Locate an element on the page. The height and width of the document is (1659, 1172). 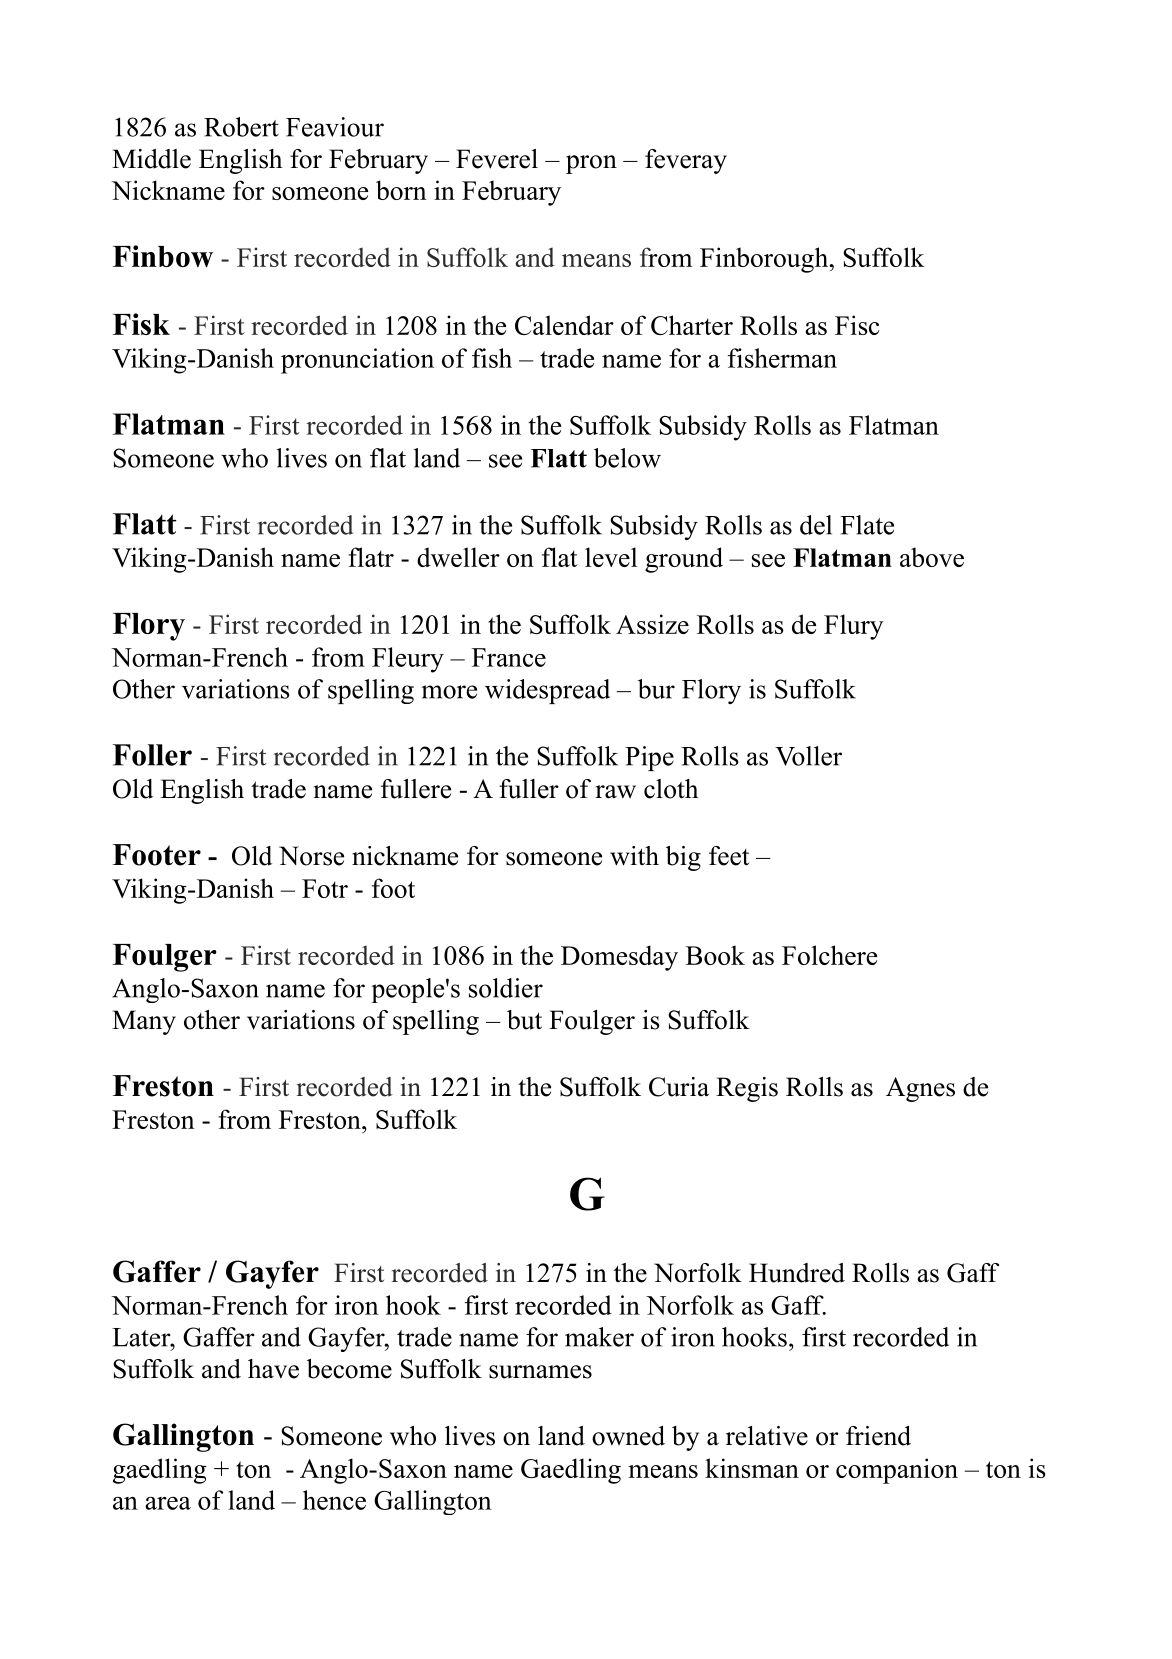
friend is located at coordinates (878, 1436).
